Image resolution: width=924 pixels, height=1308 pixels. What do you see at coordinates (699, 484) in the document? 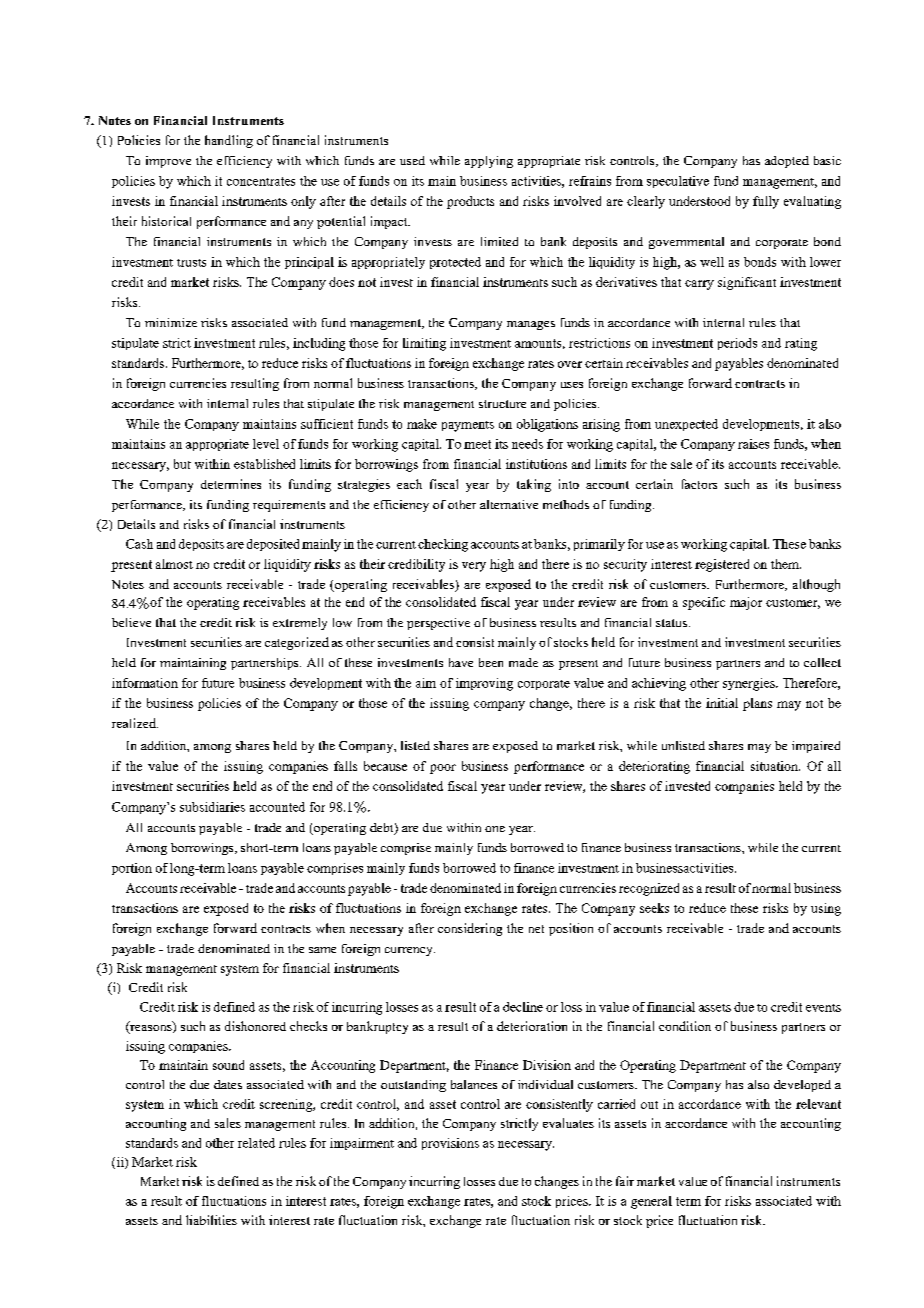
I see `factors` at bounding box center [699, 484].
